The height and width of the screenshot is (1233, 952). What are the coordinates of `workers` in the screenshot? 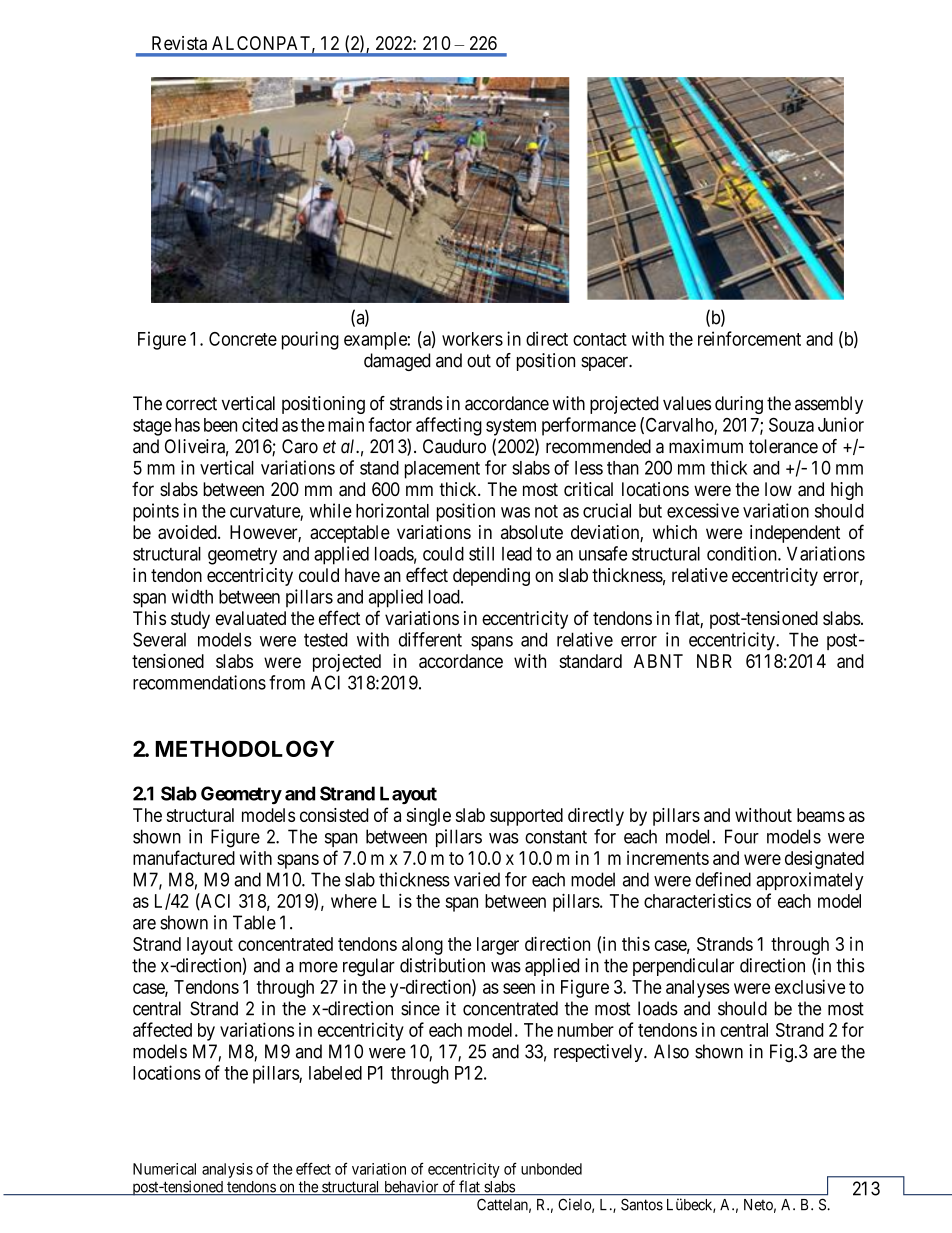 It's located at (472, 339).
